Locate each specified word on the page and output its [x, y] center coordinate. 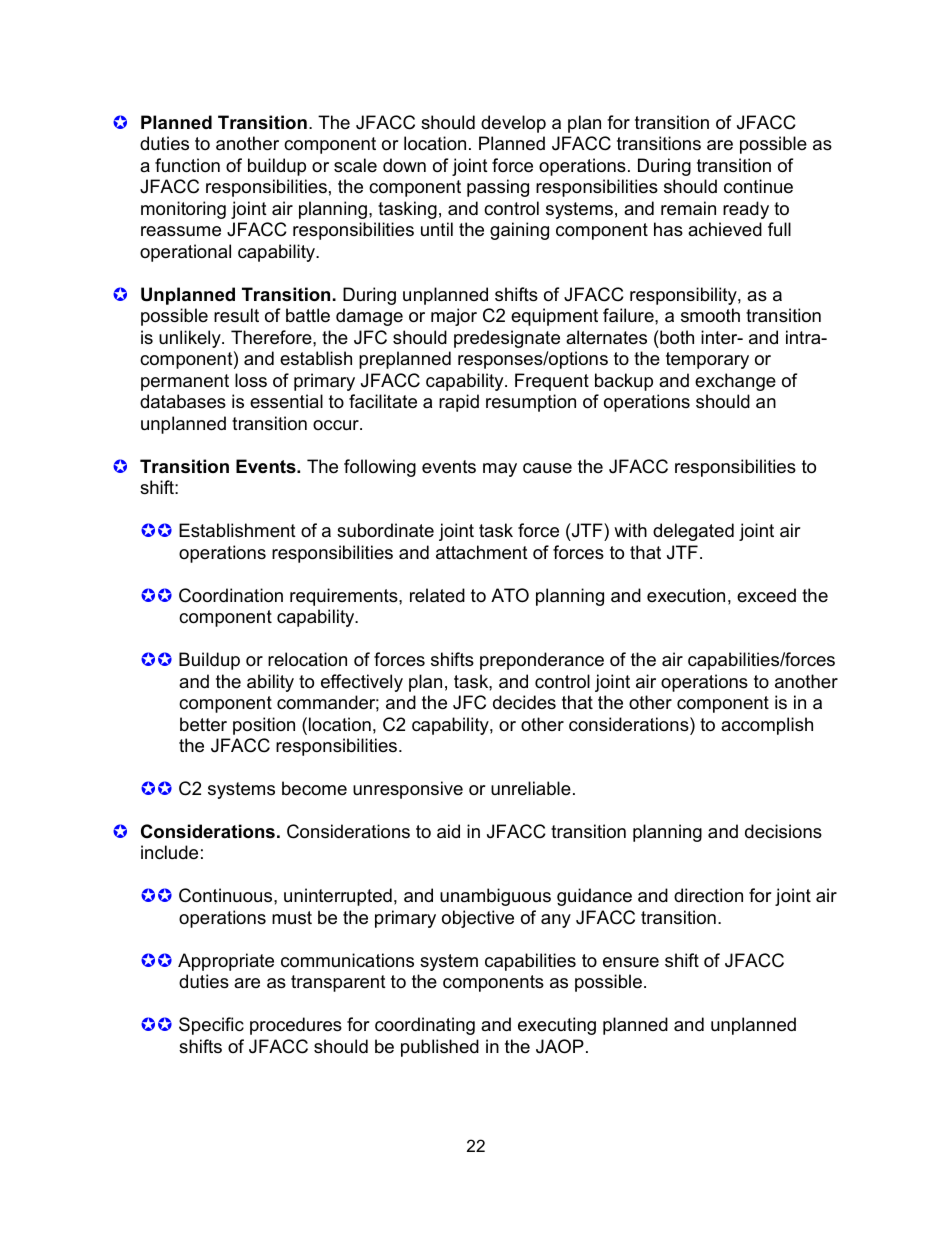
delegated [693, 532]
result [236, 315]
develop [513, 124]
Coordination [231, 595]
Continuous [227, 895]
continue [758, 186]
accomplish [767, 726]
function [187, 165]
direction [708, 895]
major [454, 317]
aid [448, 831]
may [500, 470]
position [264, 726]
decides [524, 702]
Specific [211, 1026]
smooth [710, 315]
